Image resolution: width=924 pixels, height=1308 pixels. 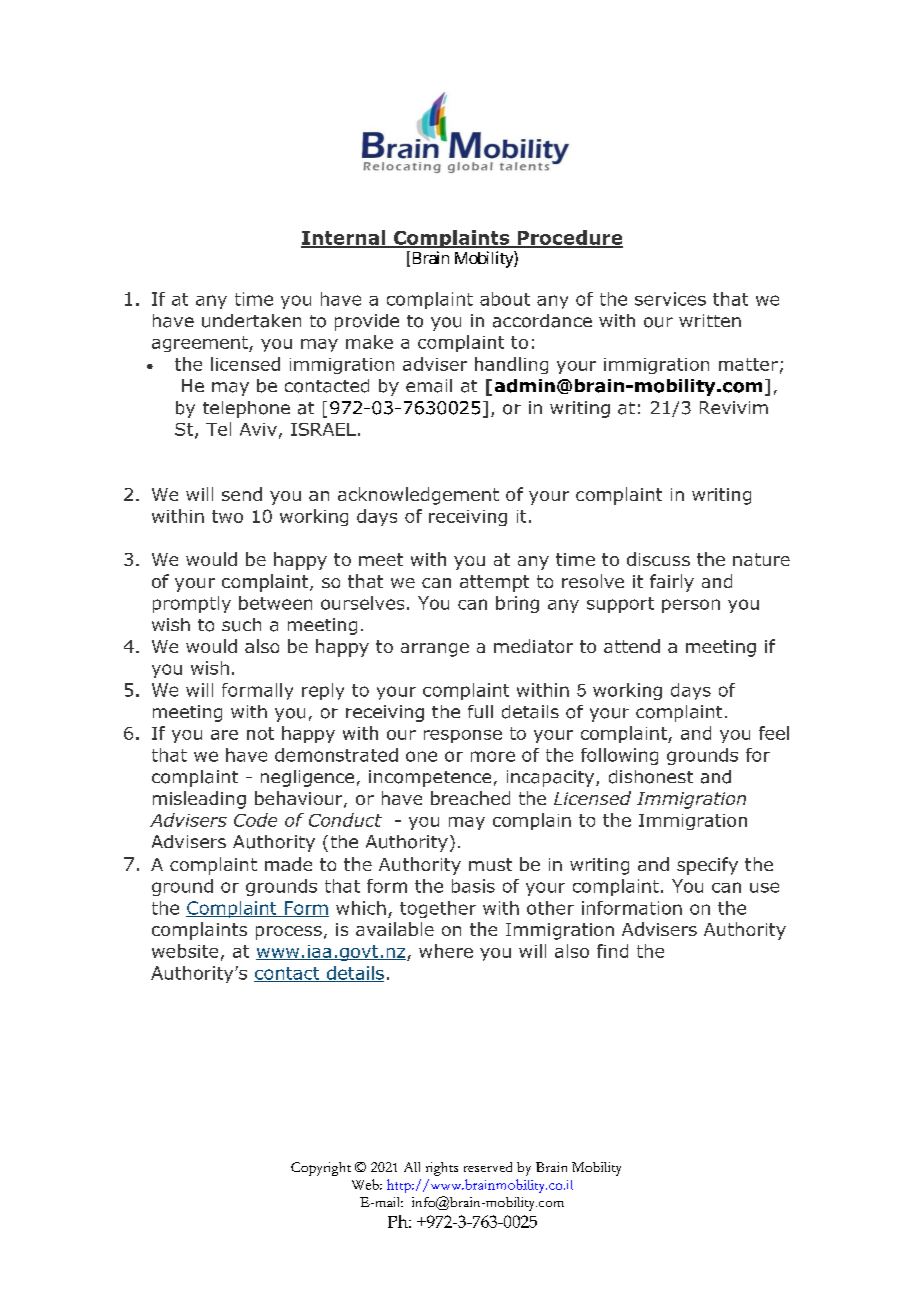 What do you see at coordinates (670, 299) in the screenshot?
I see `services` at bounding box center [670, 299].
